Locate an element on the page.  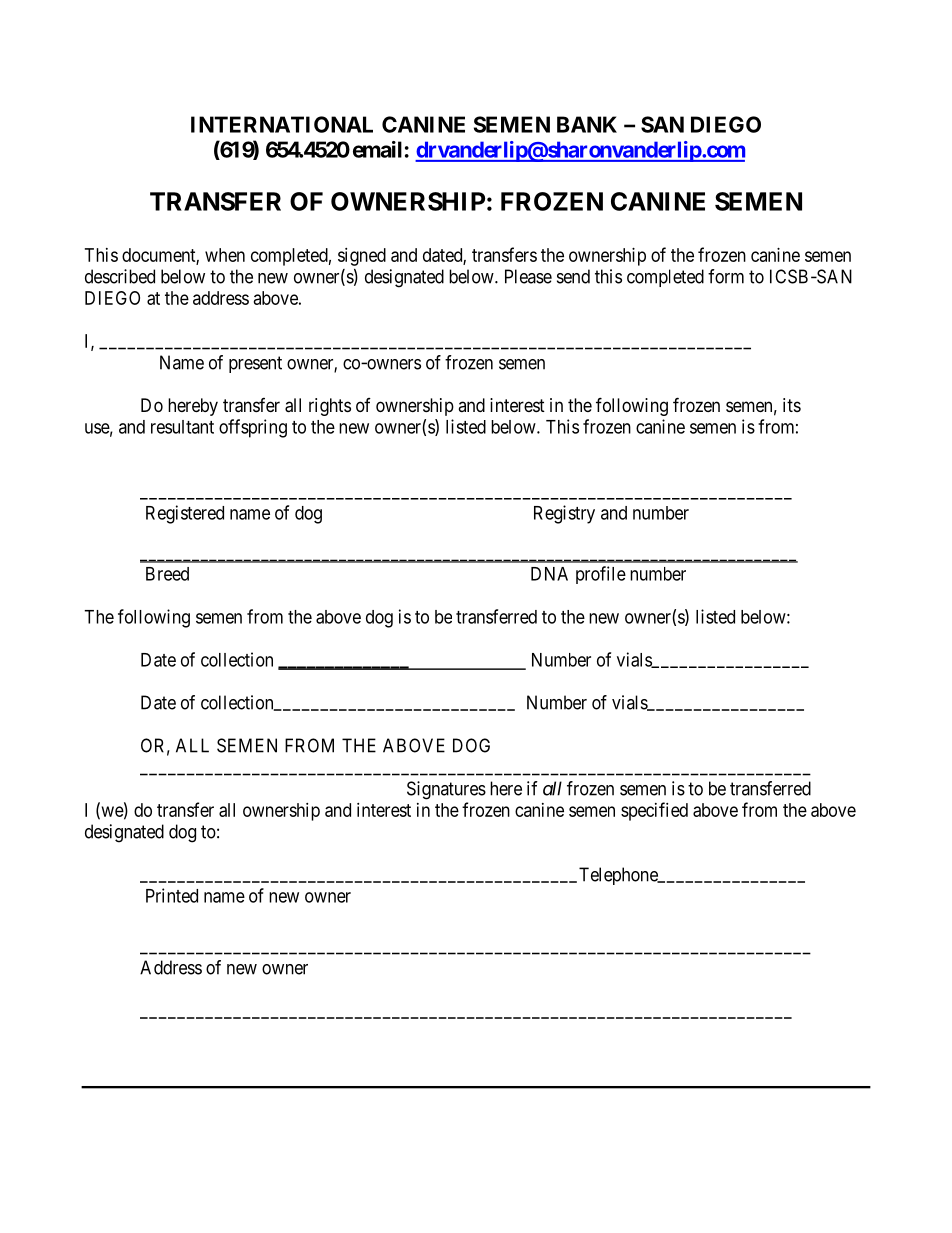
profile is located at coordinates (601, 575).
